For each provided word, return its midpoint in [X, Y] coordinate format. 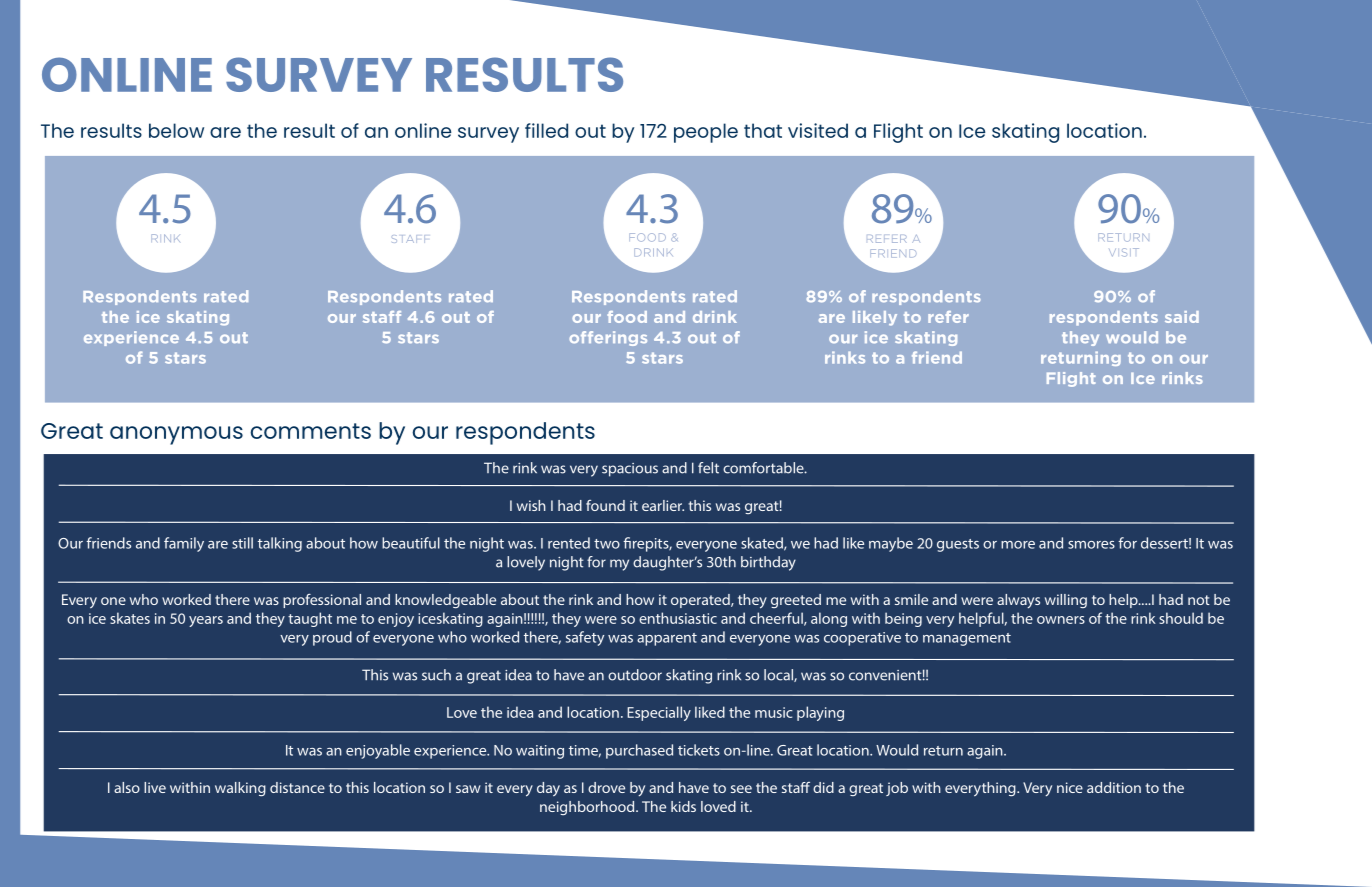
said [1182, 317]
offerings [608, 338]
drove [606, 787]
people [706, 133]
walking [240, 789]
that [763, 130]
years [206, 621]
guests [958, 545]
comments [310, 431]
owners [1061, 620]
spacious [630, 470]
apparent [667, 639]
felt [708, 468]
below [176, 130]
